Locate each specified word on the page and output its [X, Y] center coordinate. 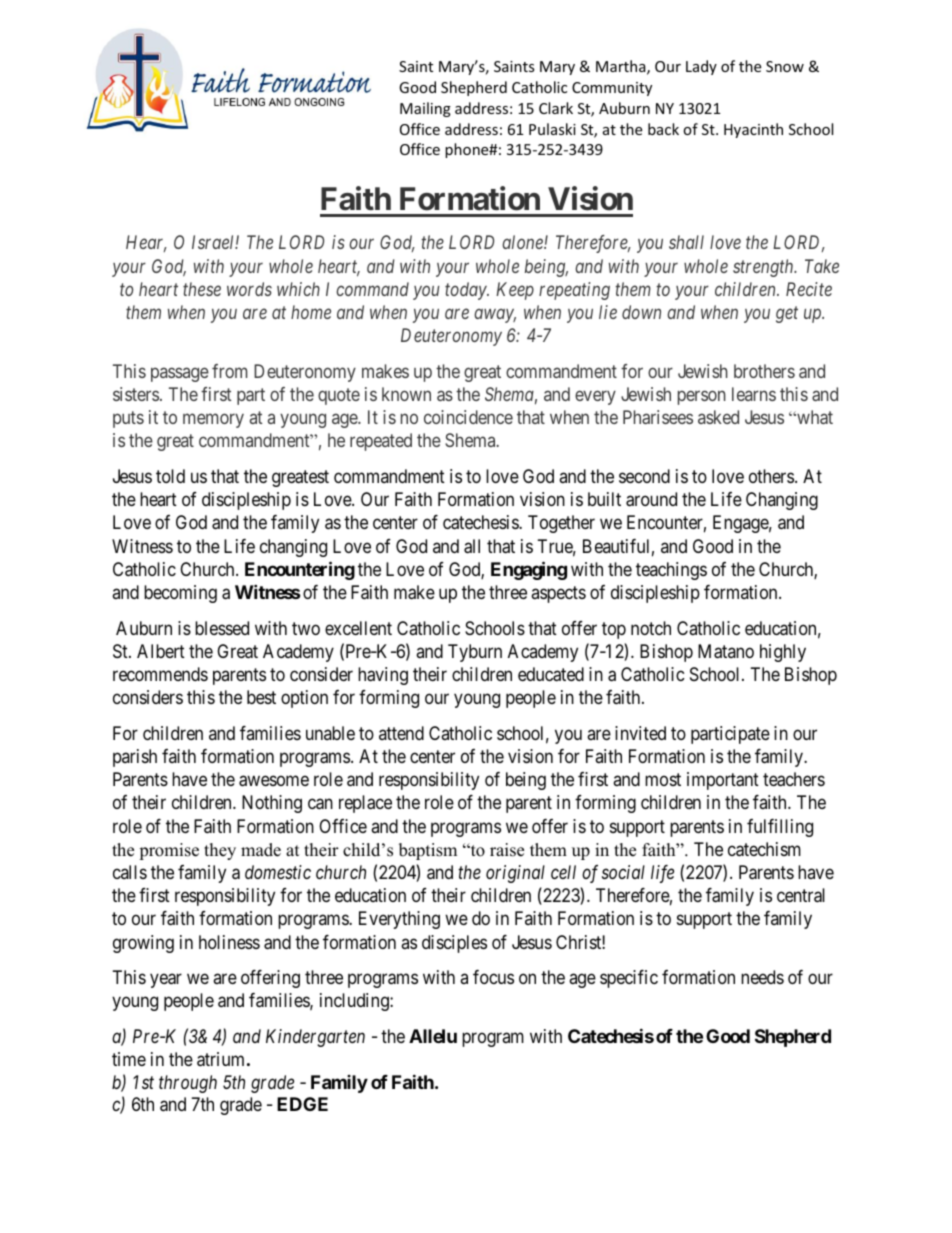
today [467, 291]
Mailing [425, 109]
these [202, 289]
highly [783, 653]
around [651, 499]
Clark [556, 108]
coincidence [468, 417]
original [515, 874]
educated [551, 674]
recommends [160, 674]
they [220, 851]
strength [764, 268]
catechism [764, 849]
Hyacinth [753, 130]
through [188, 1084]
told [170, 476]
